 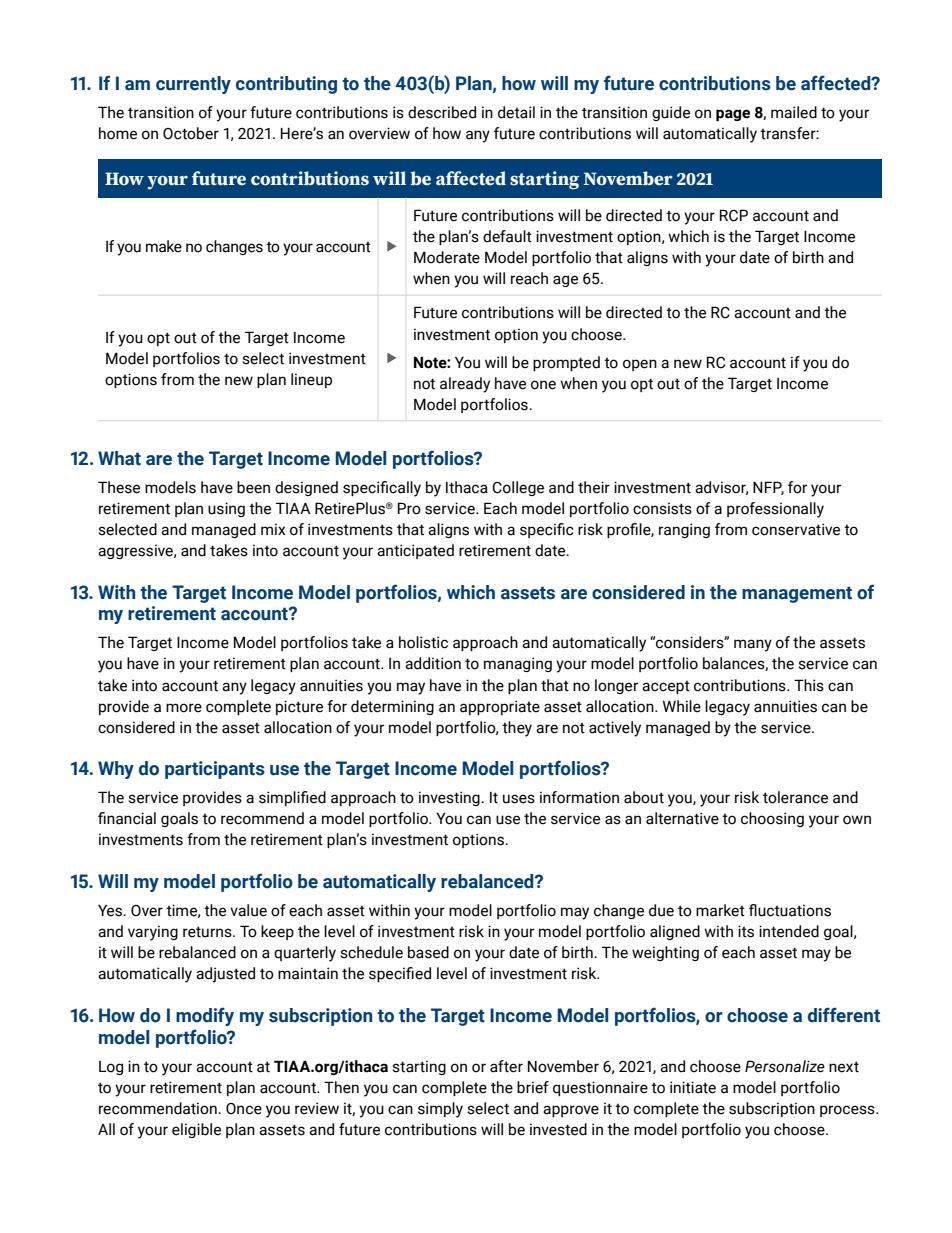 I want to click on been, so click(x=253, y=487).
